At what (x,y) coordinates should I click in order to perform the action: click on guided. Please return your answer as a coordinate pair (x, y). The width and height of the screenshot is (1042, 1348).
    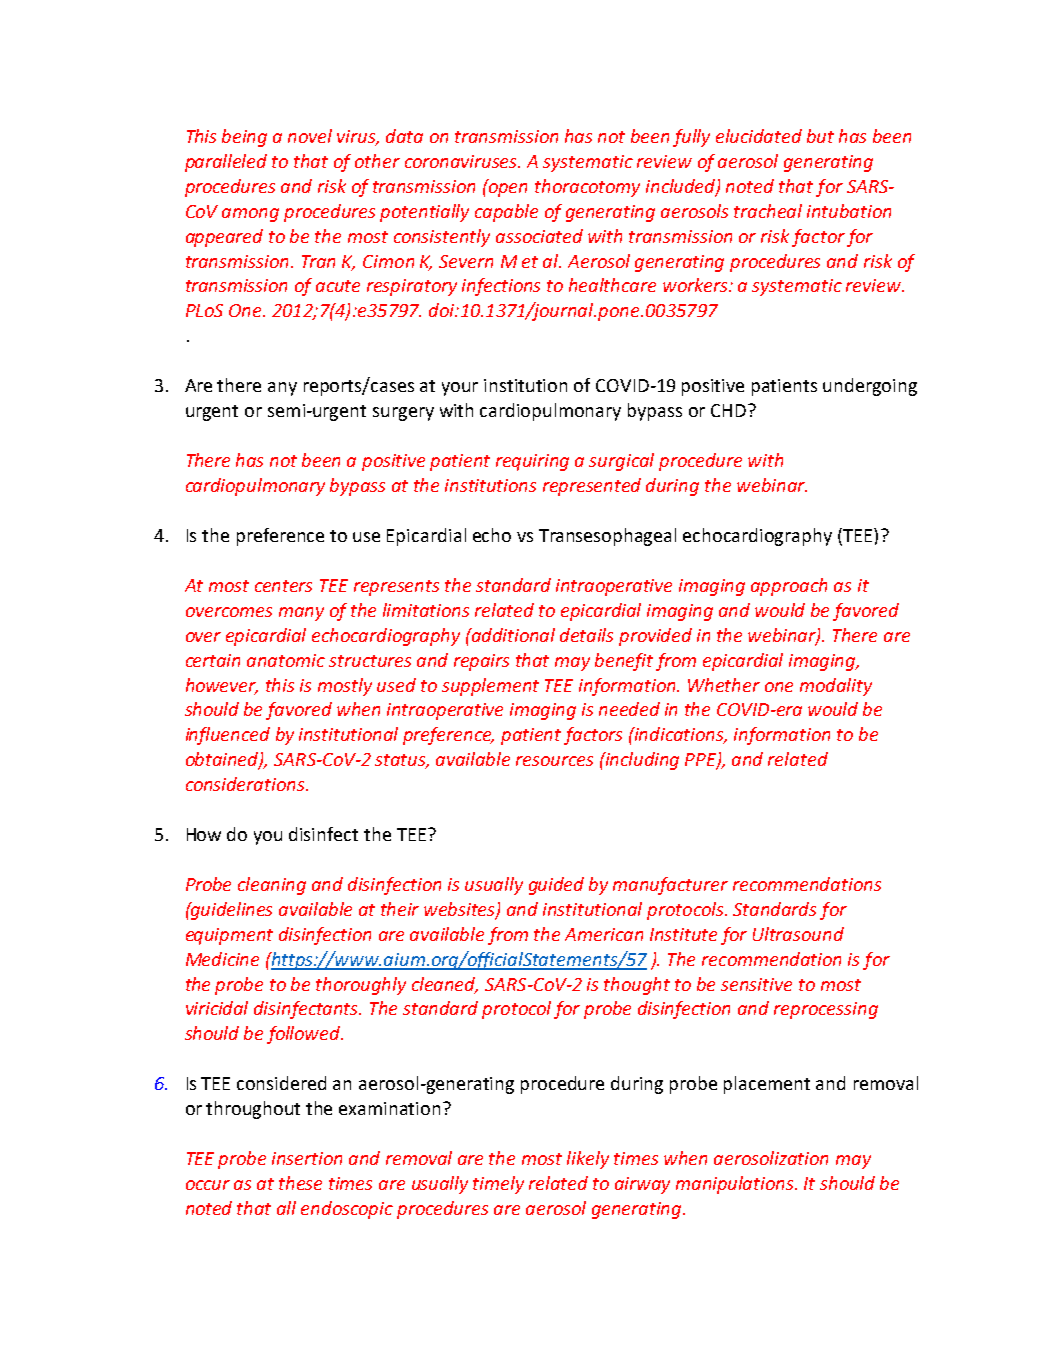
    Looking at the image, I should click on (556, 886).
